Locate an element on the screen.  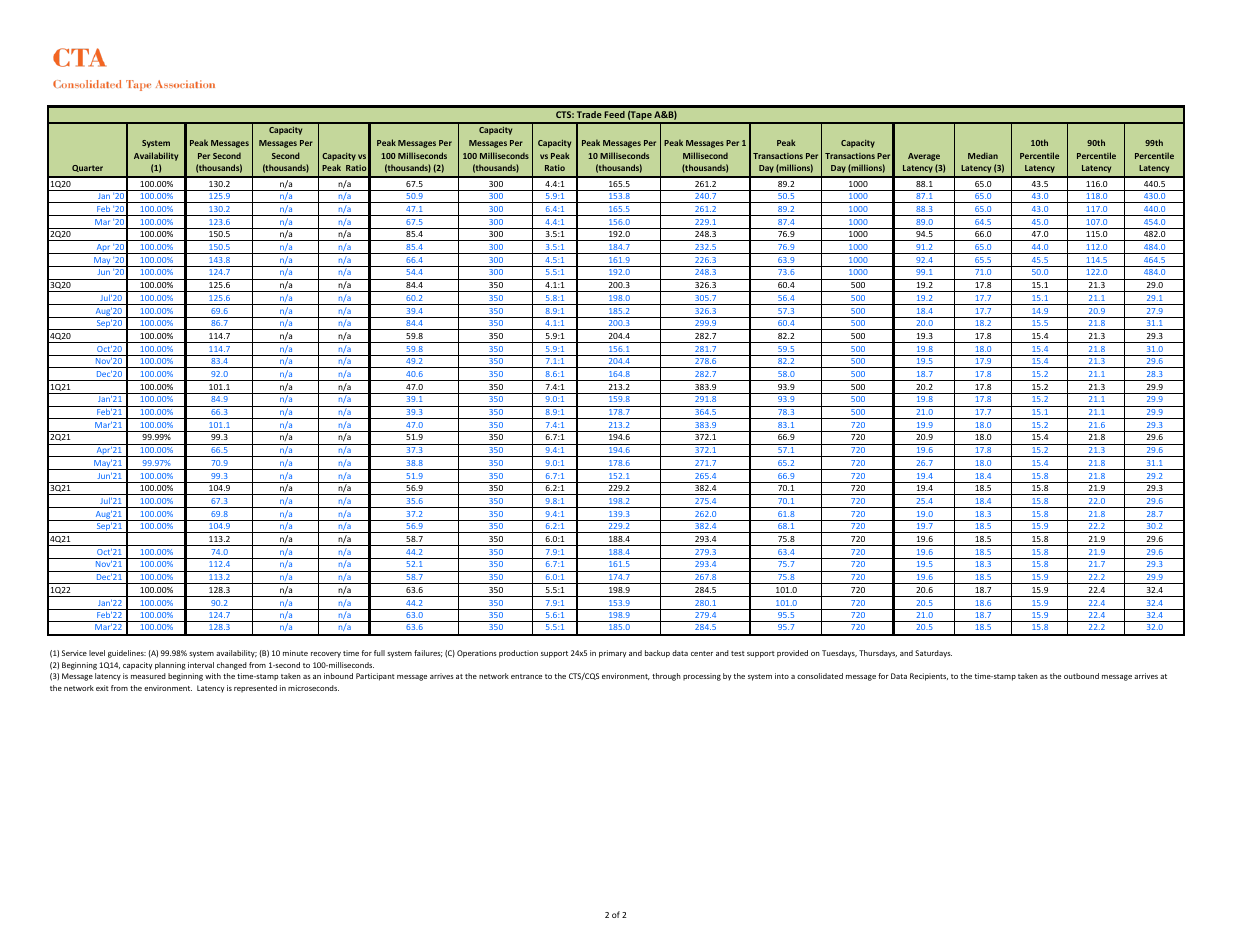
Thursdays is located at coordinates (878, 654).
